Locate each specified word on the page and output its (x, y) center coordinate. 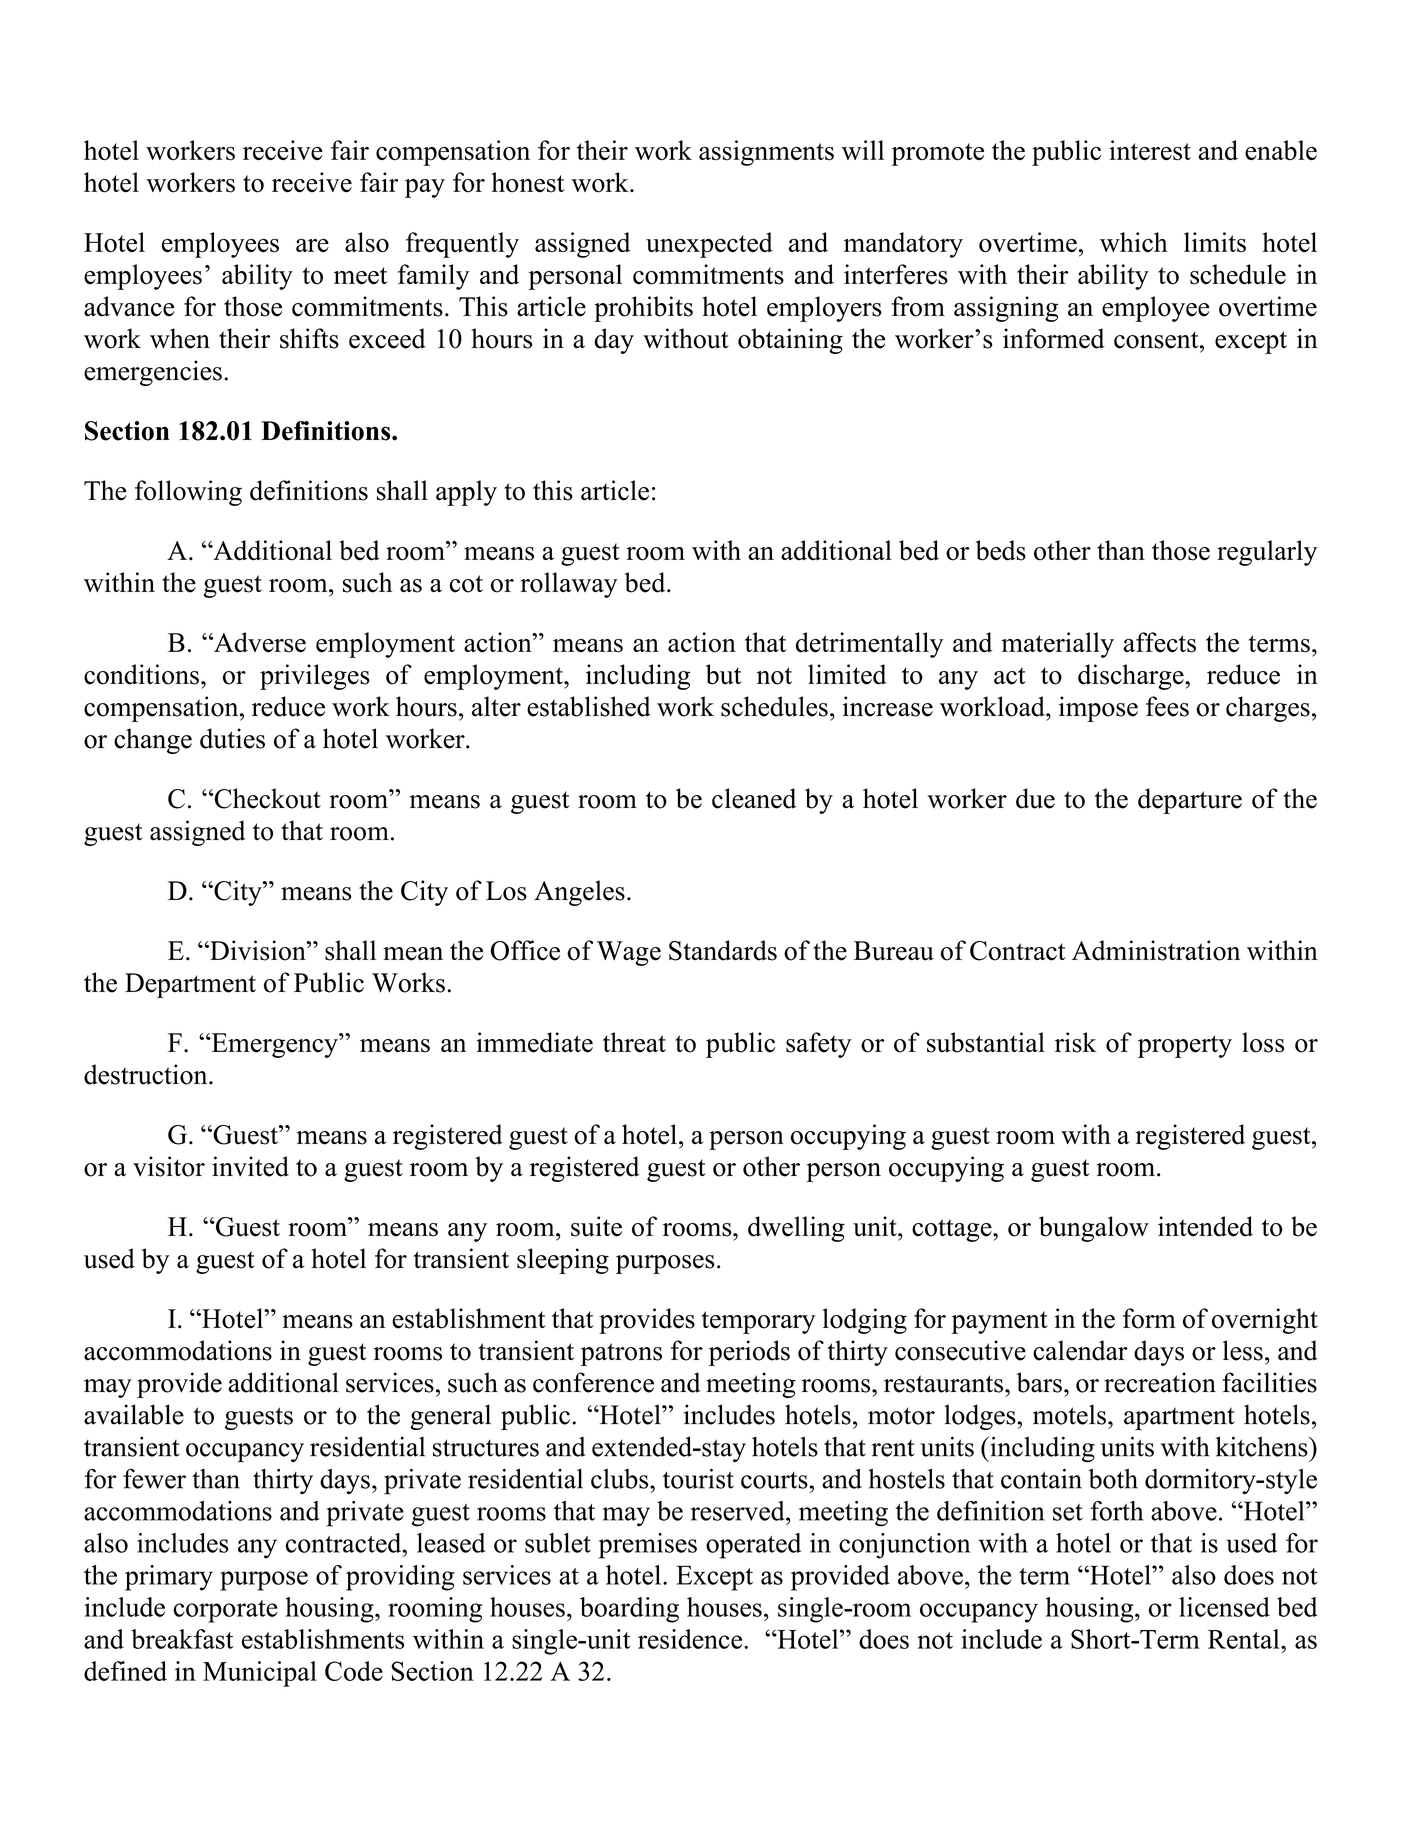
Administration (1156, 950)
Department (190, 985)
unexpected (709, 245)
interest (1150, 150)
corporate (225, 1611)
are (312, 245)
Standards (723, 950)
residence (691, 1639)
